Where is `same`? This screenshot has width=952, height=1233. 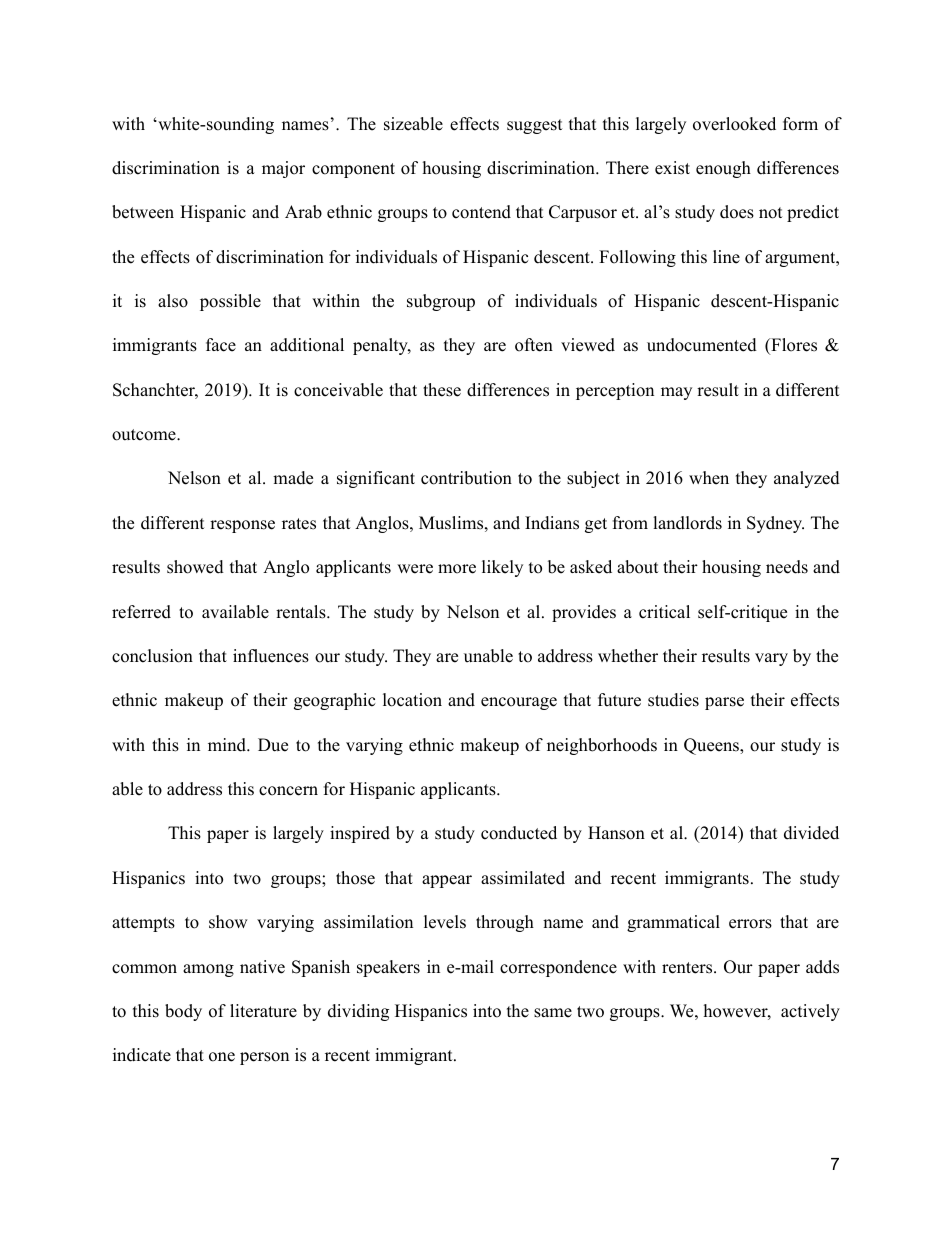
same is located at coordinates (553, 1013).
